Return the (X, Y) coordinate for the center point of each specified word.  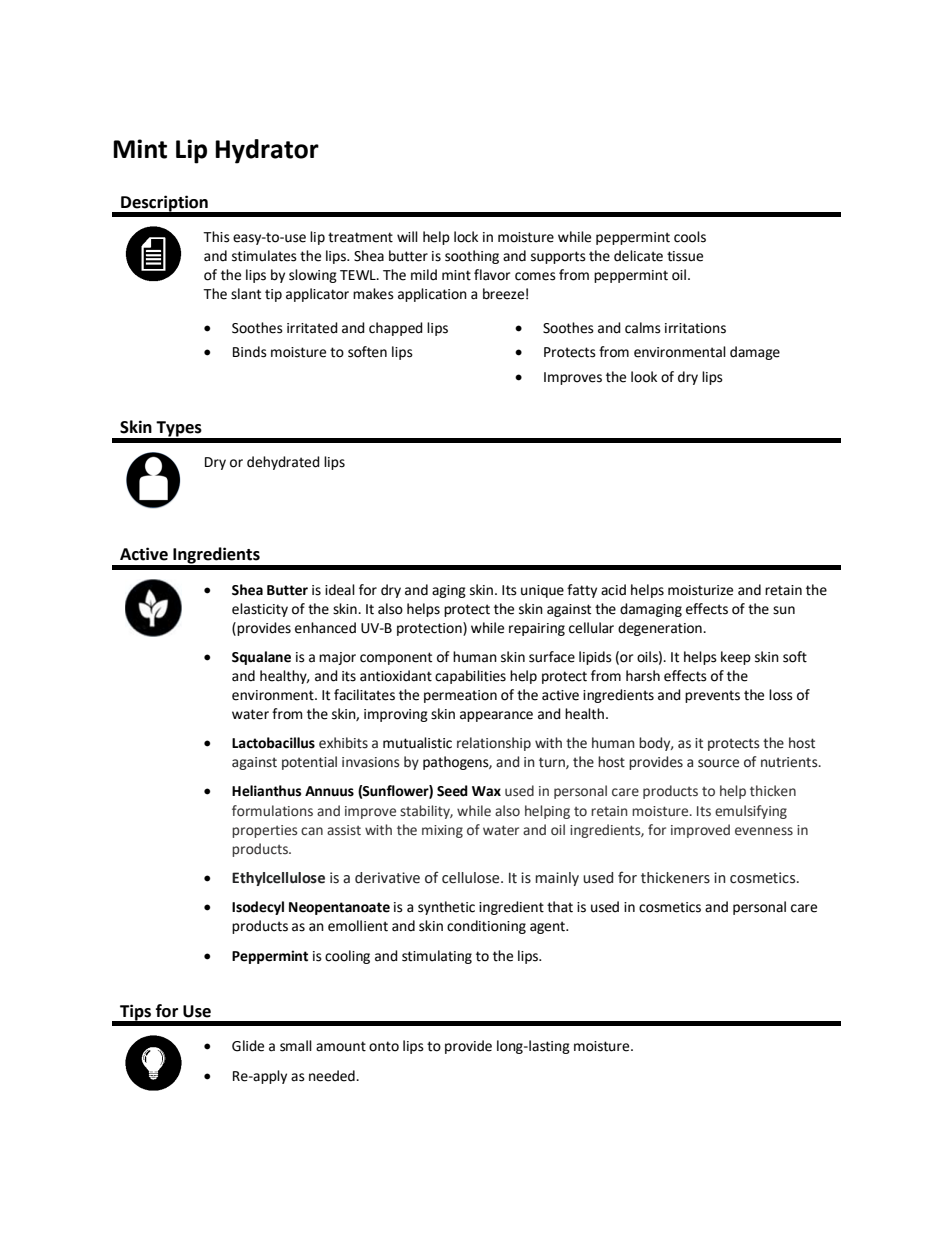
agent (549, 927)
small (296, 1046)
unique (542, 591)
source (718, 763)
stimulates (264, 256)
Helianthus (266, 791)
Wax (486, 791)
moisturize (700, 590)
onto (384, 1046)
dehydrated (283, 463)
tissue (685, 256)
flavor (492, 275)
